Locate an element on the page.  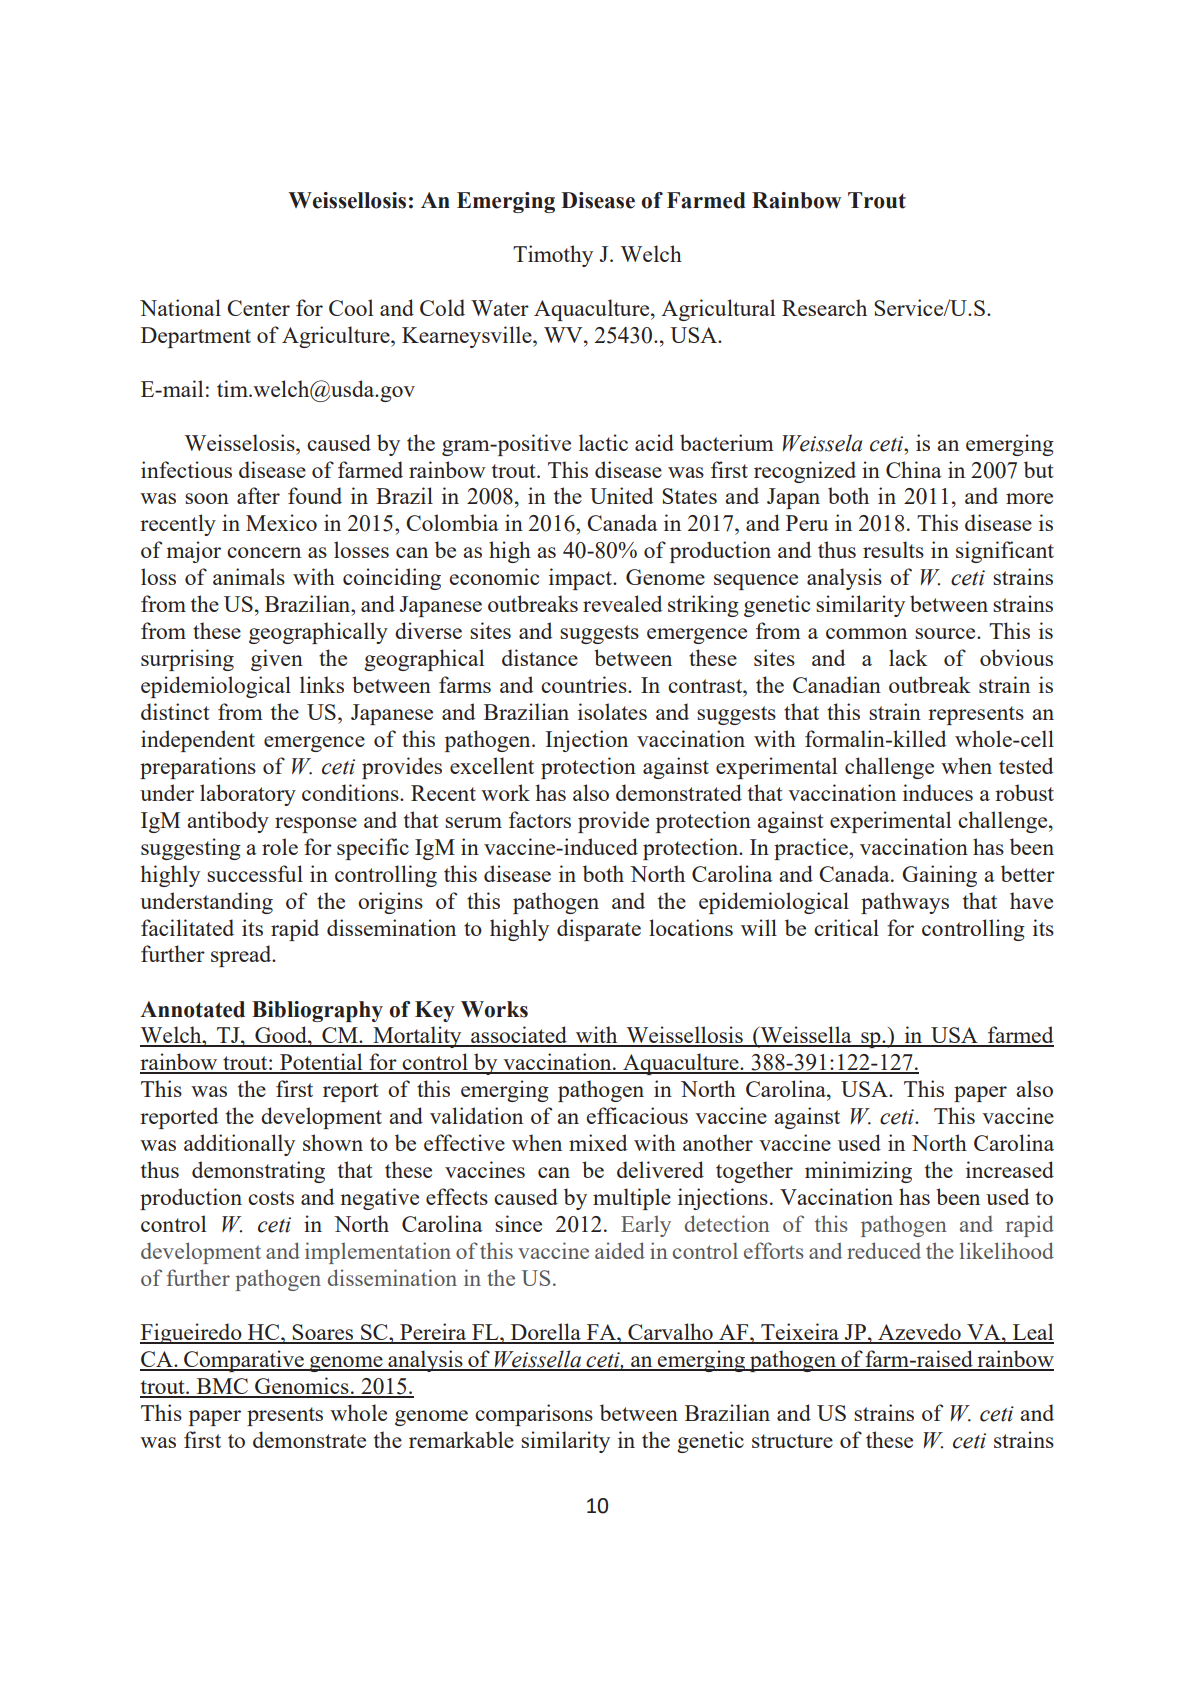
structure is located at coordinates (792, 1441).
